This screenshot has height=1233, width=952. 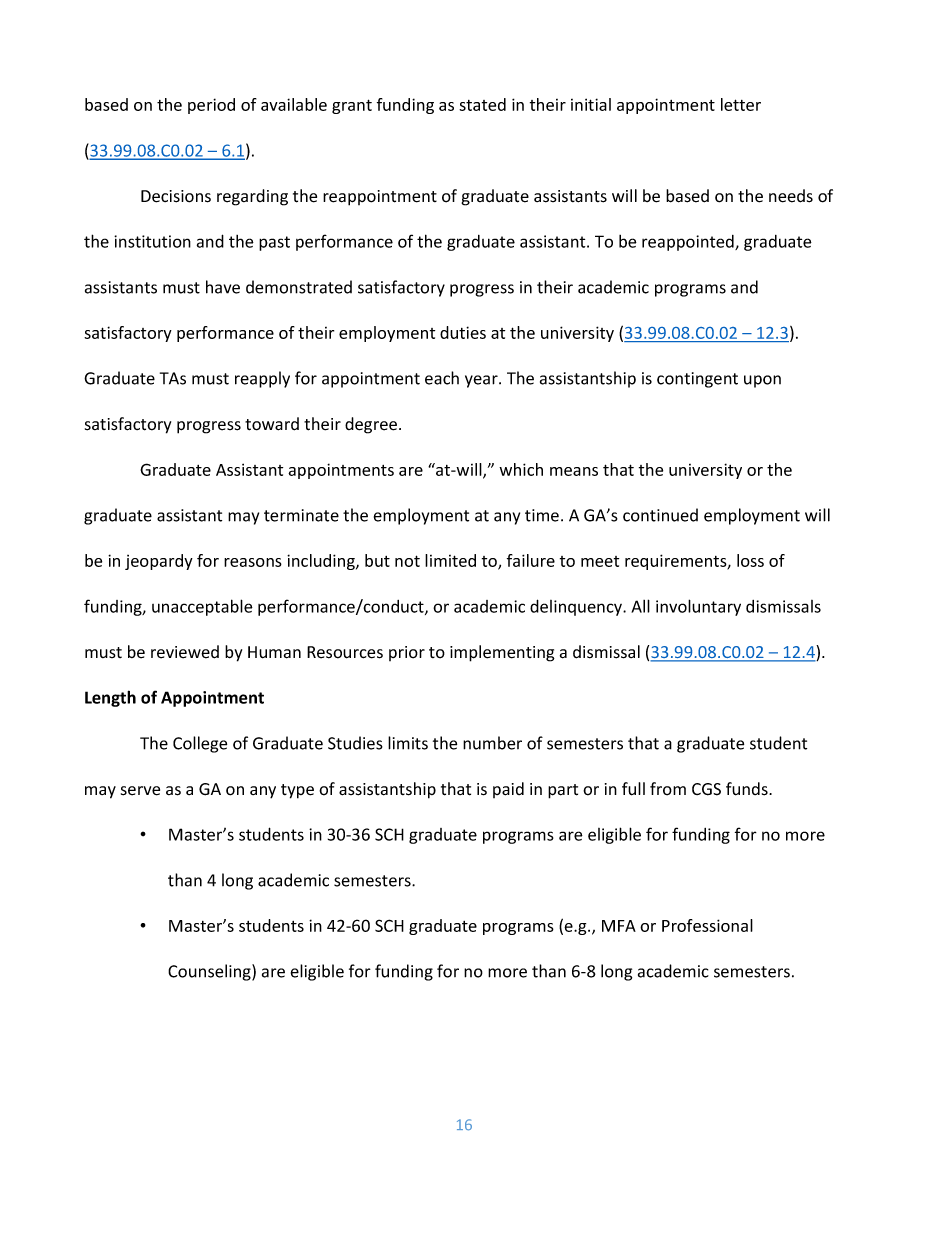 I want to click on letter, so click(x=741, y=104).
